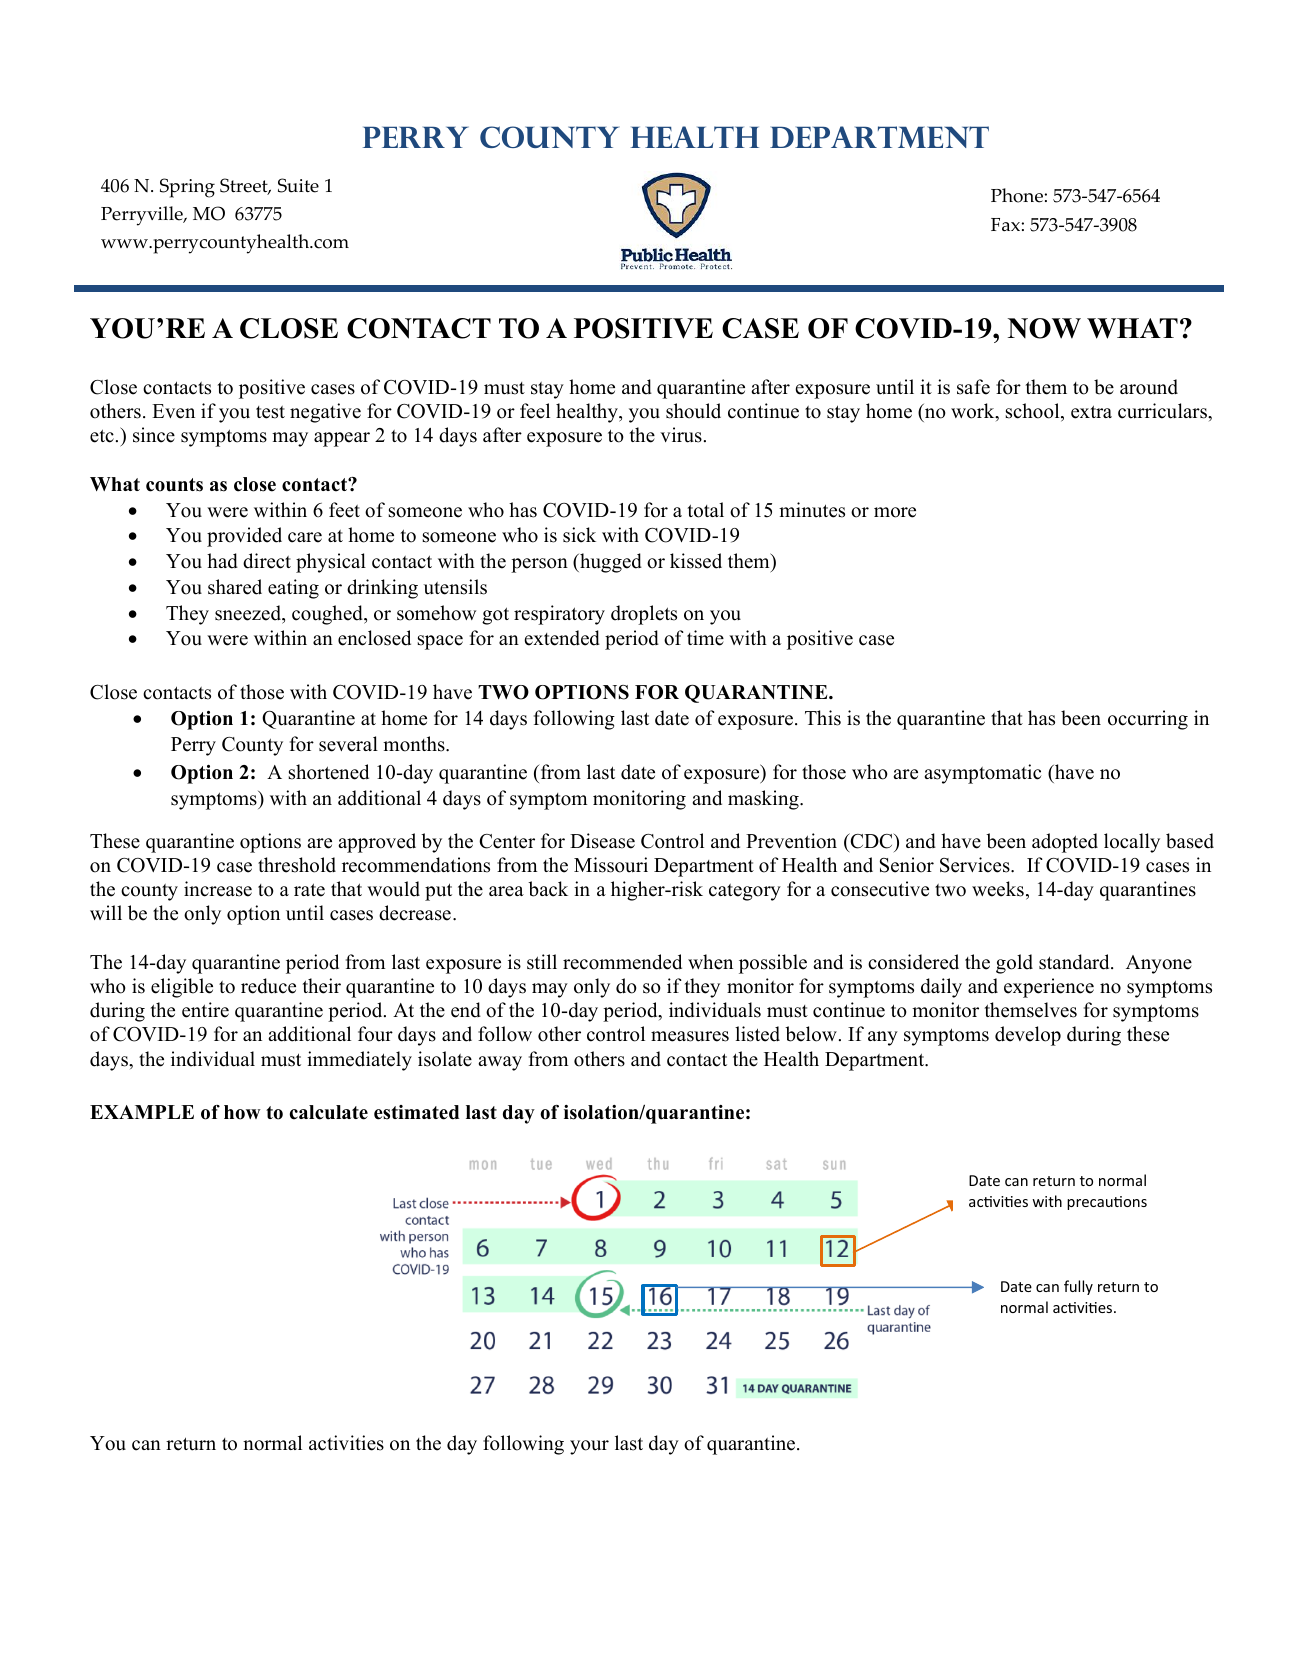  I want to click on EXAMPLE, so click(142, 1112).
